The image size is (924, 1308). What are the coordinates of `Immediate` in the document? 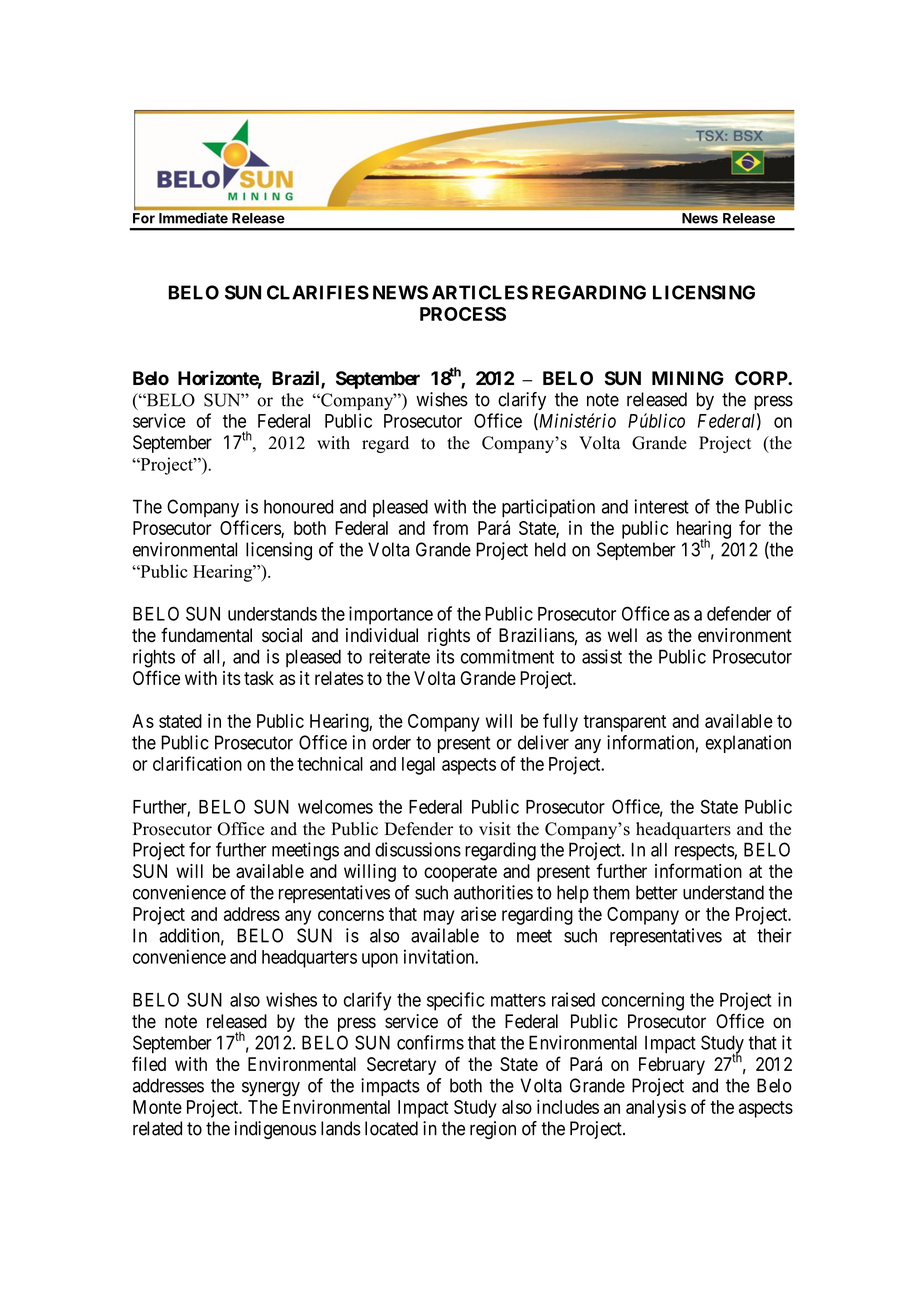 It's located at (193, 218).
